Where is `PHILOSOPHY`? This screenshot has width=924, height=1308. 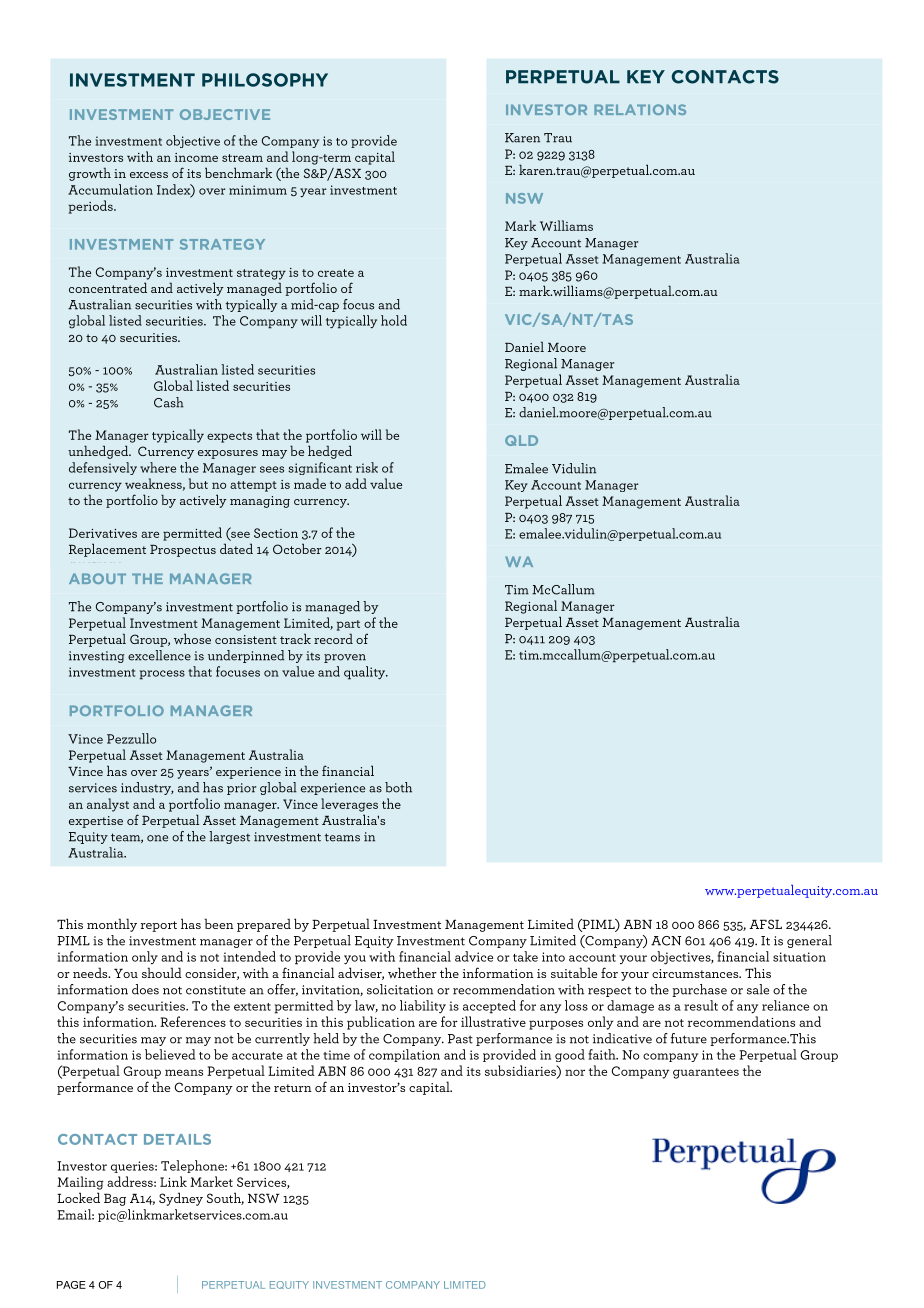 PHILOSOPHY is located at coordinates (265, 80).
